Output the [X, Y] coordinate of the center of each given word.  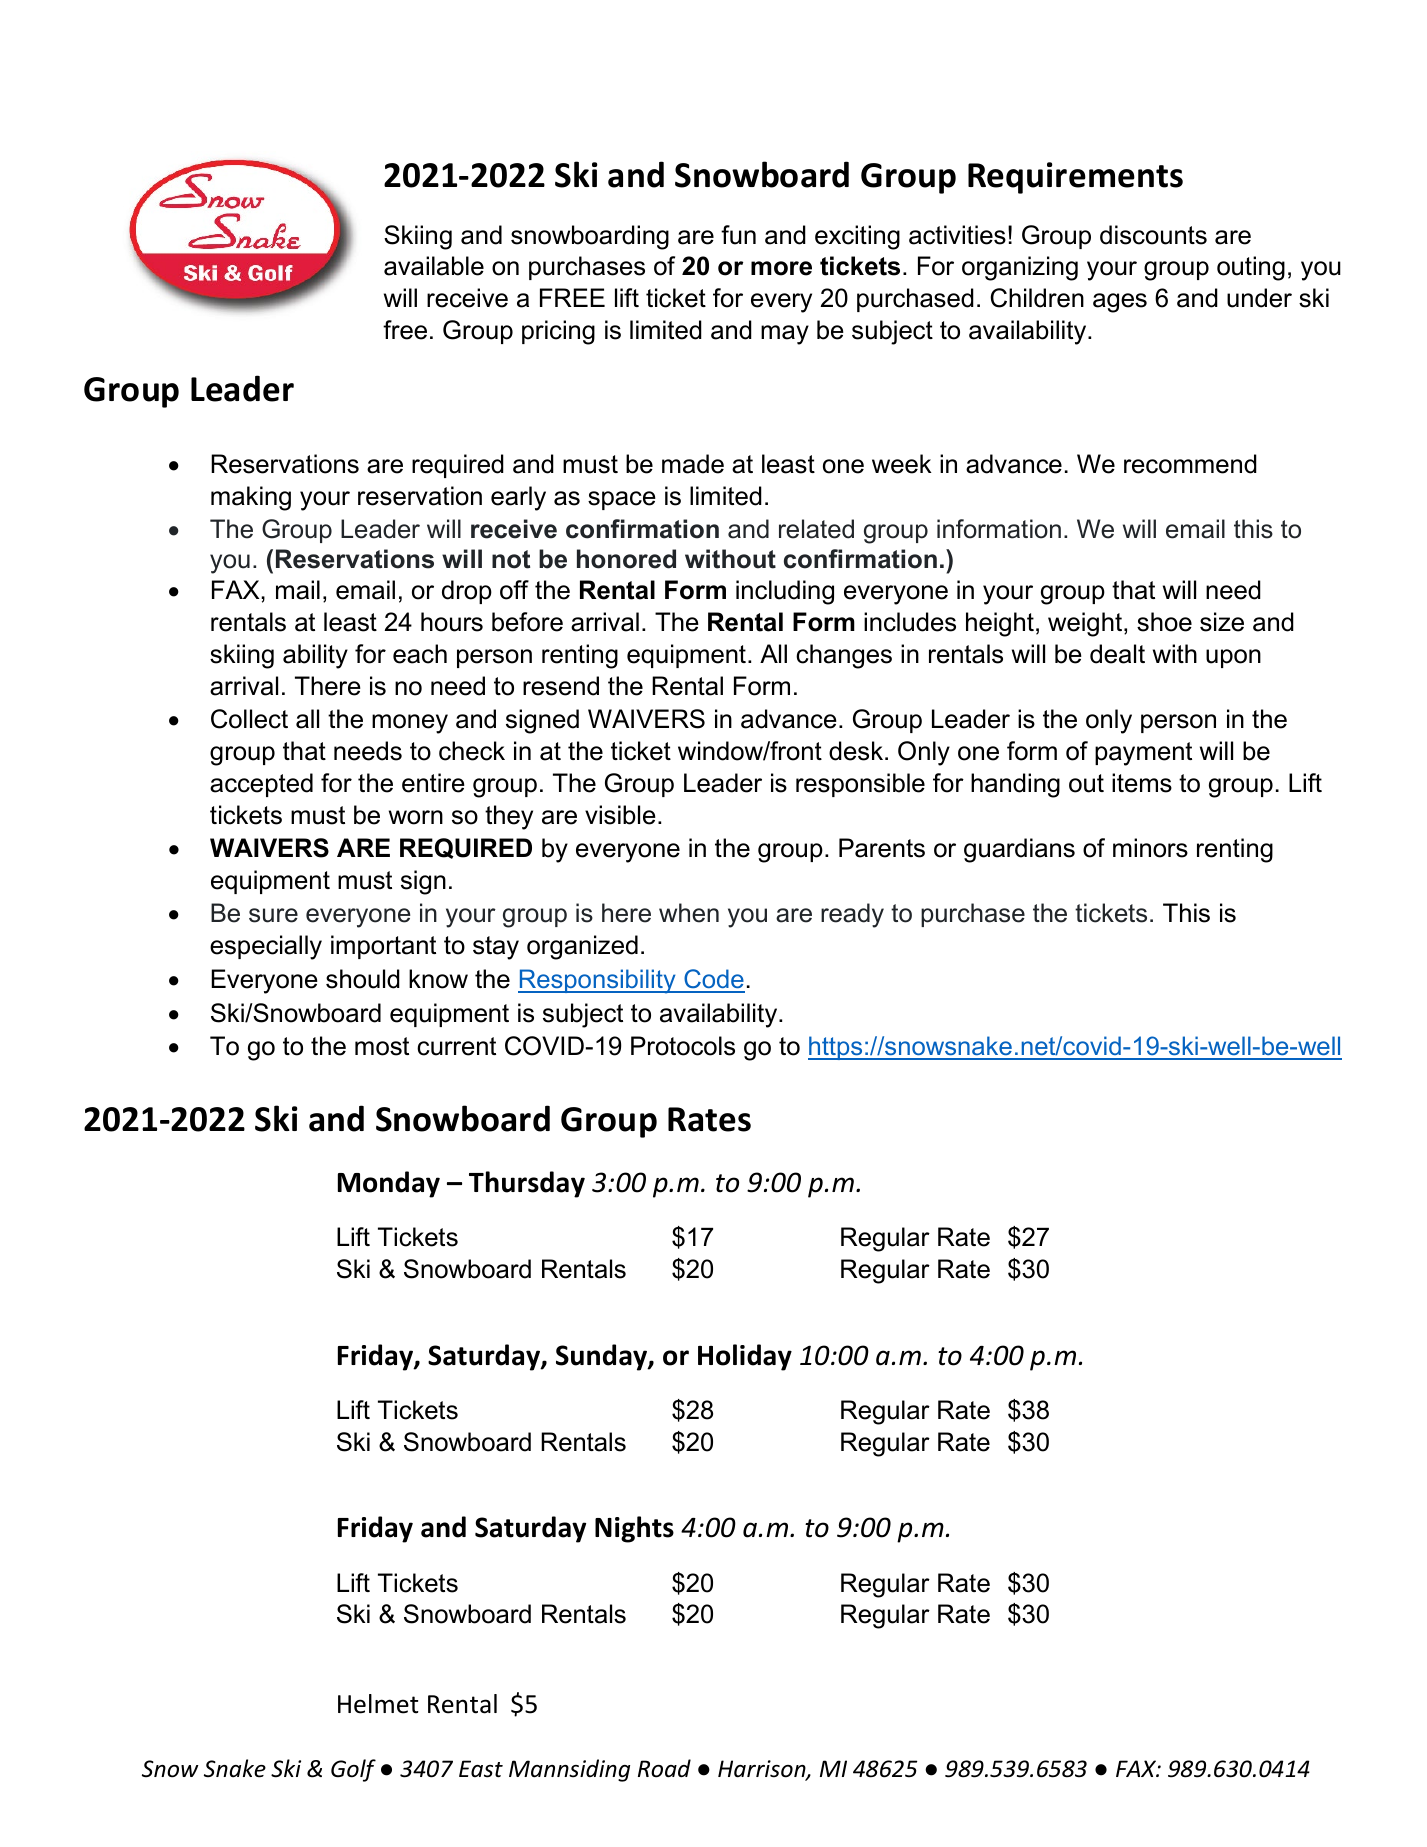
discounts [1153, 235]
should [363, 979]
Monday [389, 1184]
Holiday [745, 1357]
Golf [353, 1770]
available [434, 266]
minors [1150, 848]
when [689, 913]
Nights [634, 1529]
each [420, 654]
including [785, 592]
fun [738, 235]
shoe [1164, 622]
